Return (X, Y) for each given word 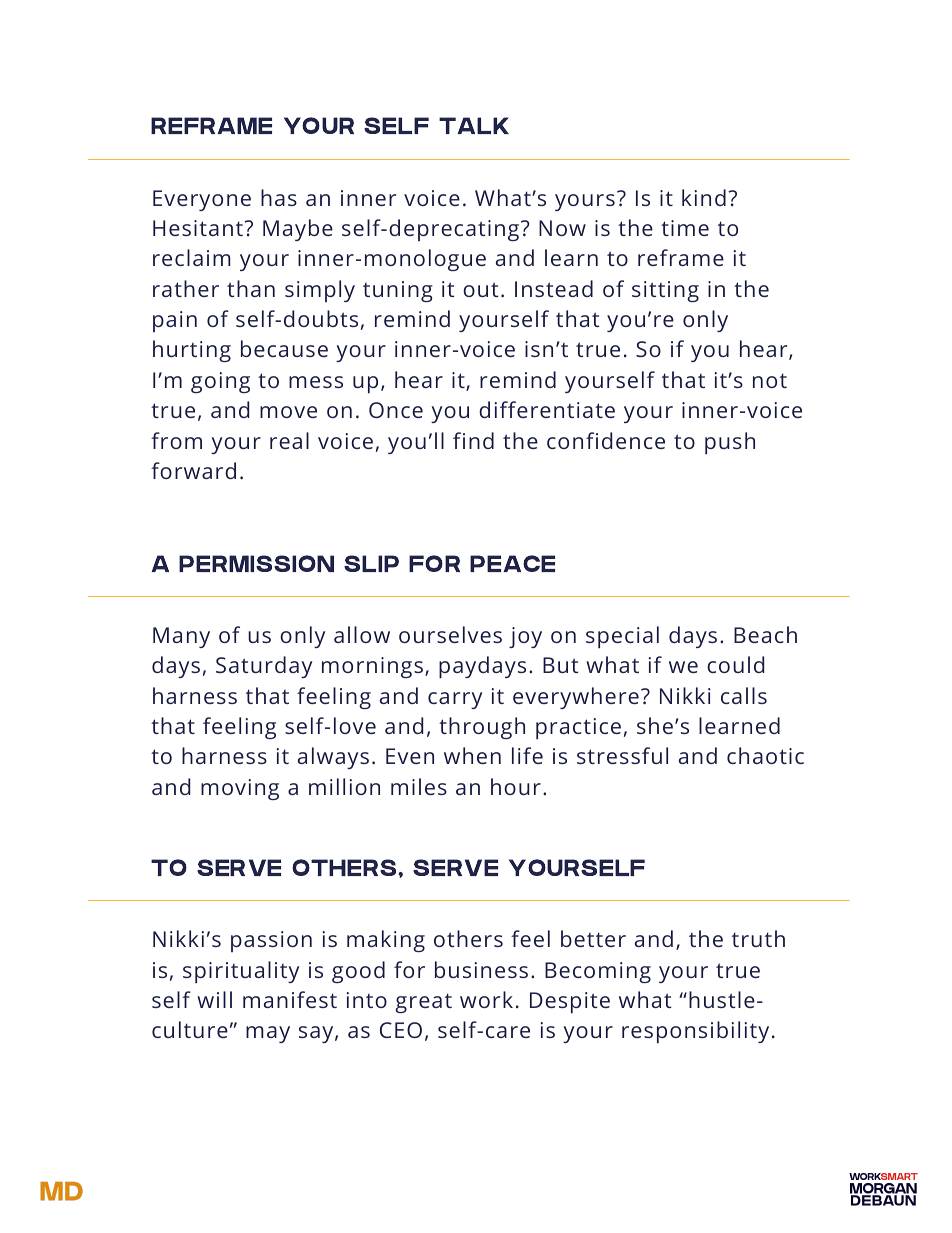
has (279, 197)
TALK (474, 125)
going (220, 382)
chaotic (765, 755)
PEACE (512, 563)
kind (704, 197)
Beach (765, 634)
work (486, 999)
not (770, 380)
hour (516, 786)
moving (240, 789)
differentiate (547, 409)
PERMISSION (256, 563)
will (214, 999)
